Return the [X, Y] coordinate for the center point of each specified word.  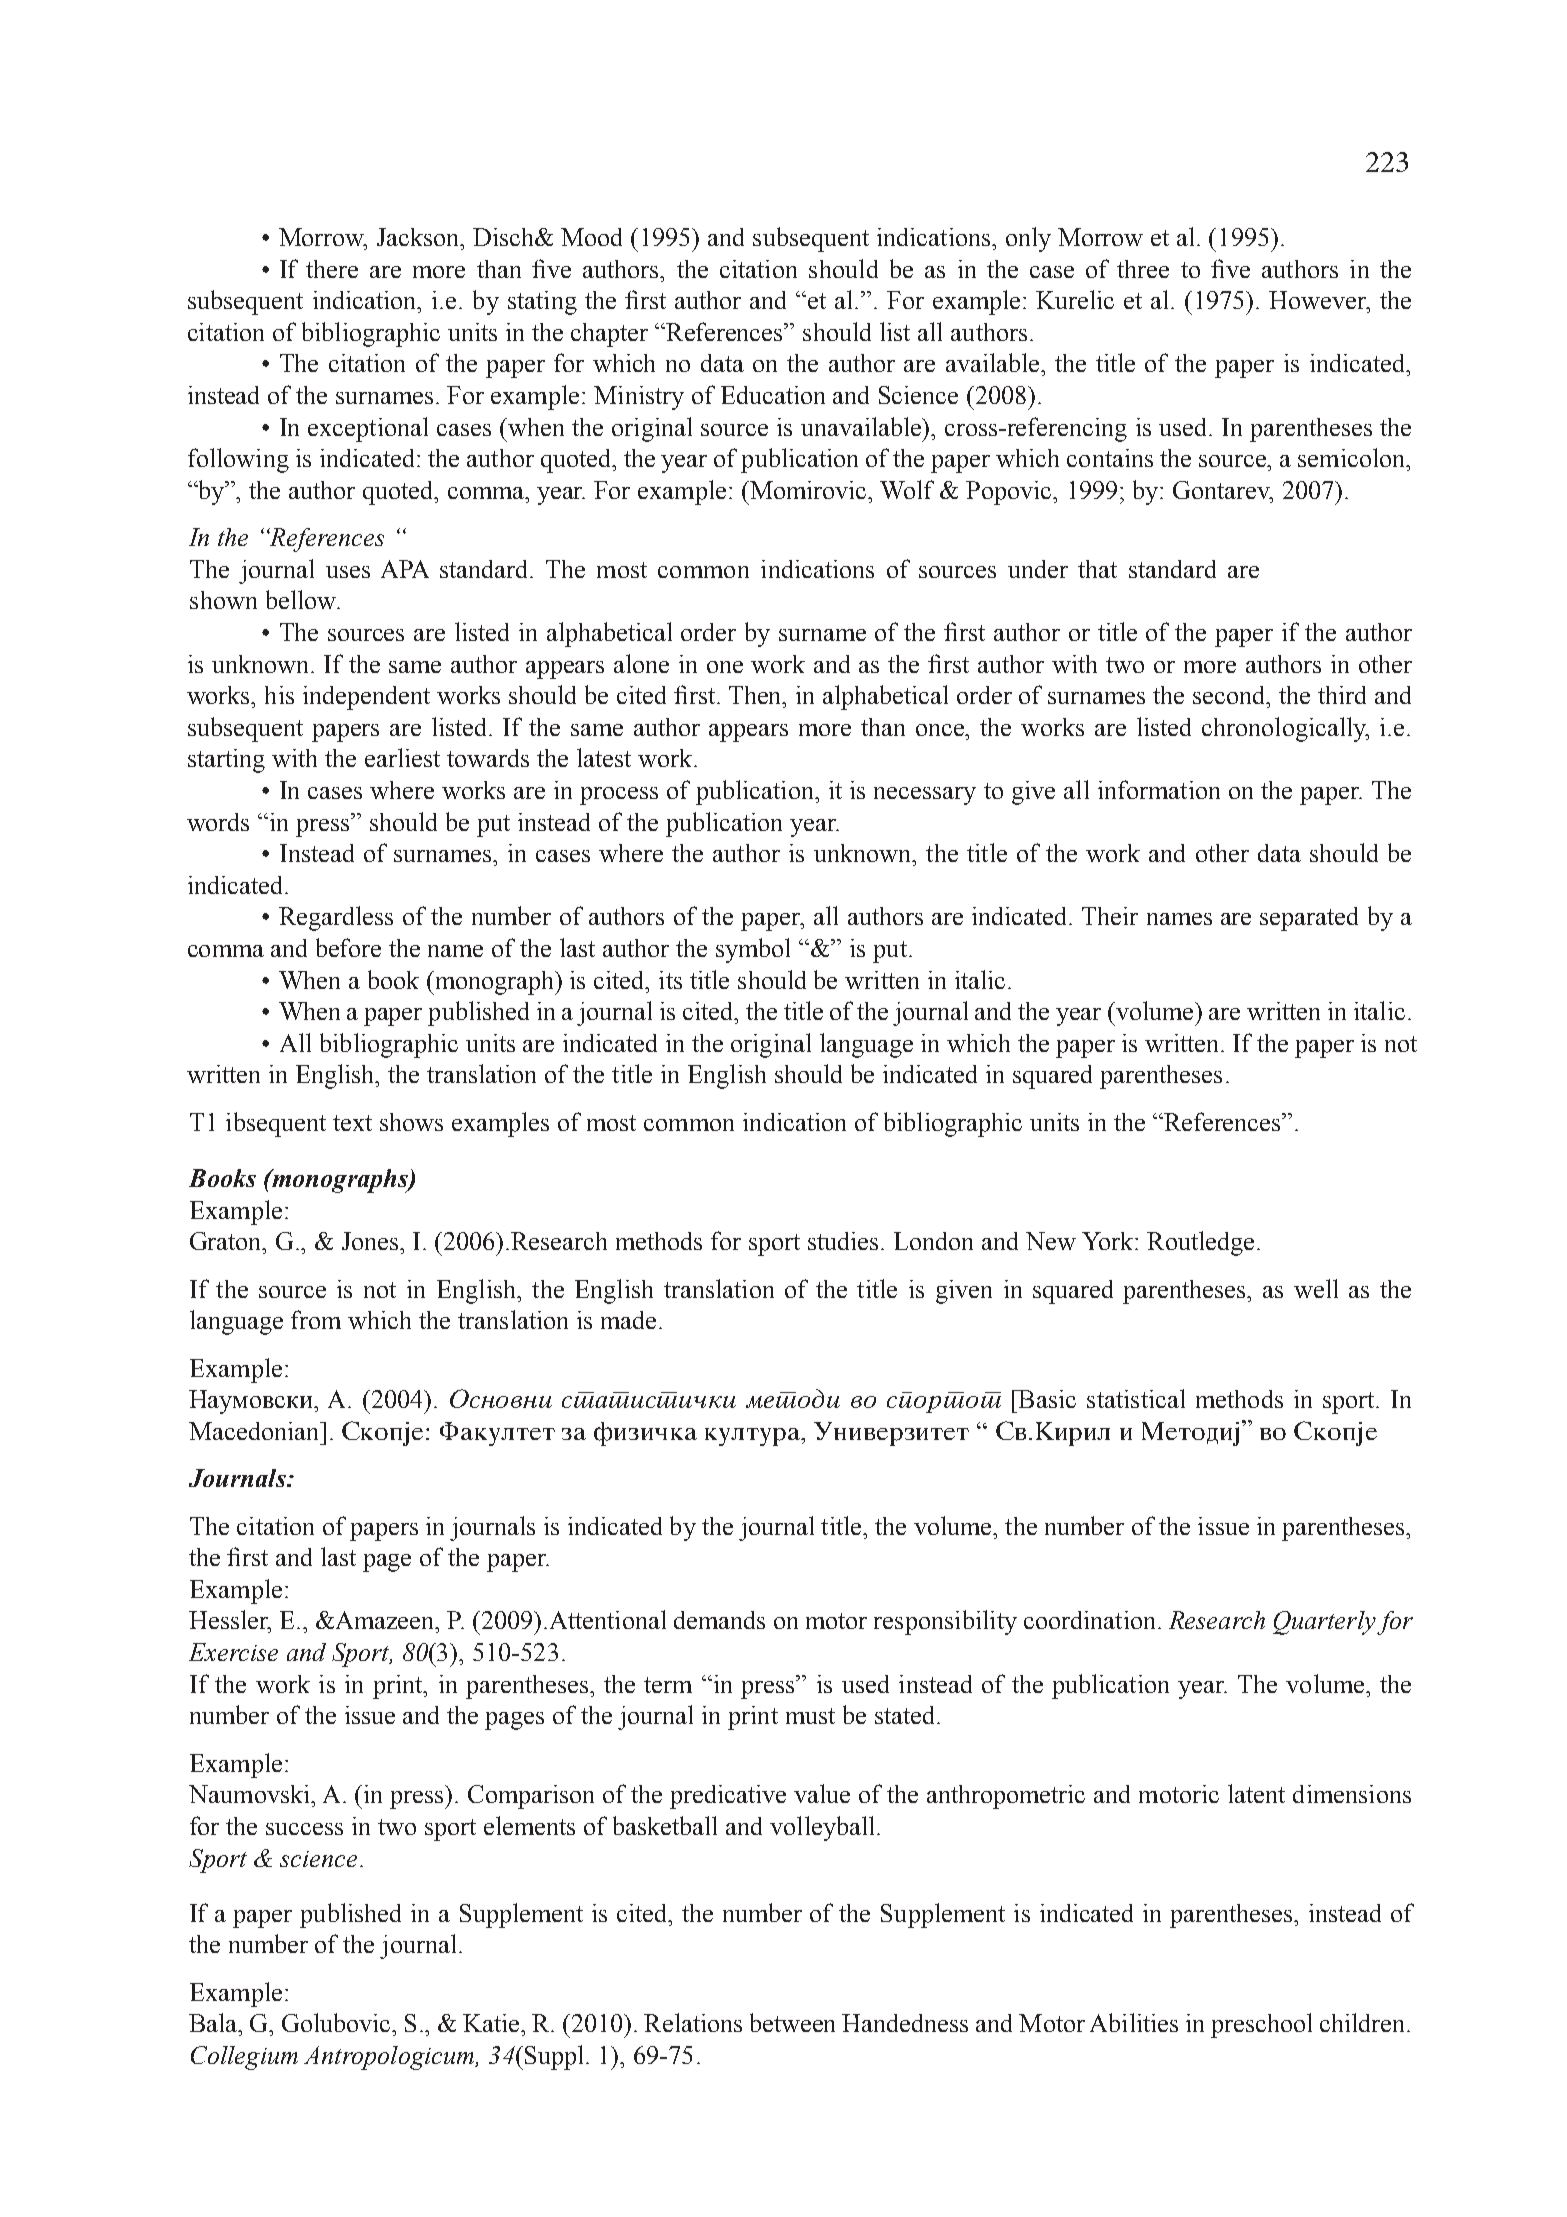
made [628, 1320]
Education [773, 395]
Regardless [336, 918]
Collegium [244, 2058]
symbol [753, 950]
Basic [1046, 1399]
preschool [1261, 2025]
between [792, 2022]
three [1143, 269]
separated [1309, 919]
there [332, 269]
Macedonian [255, 1431]
